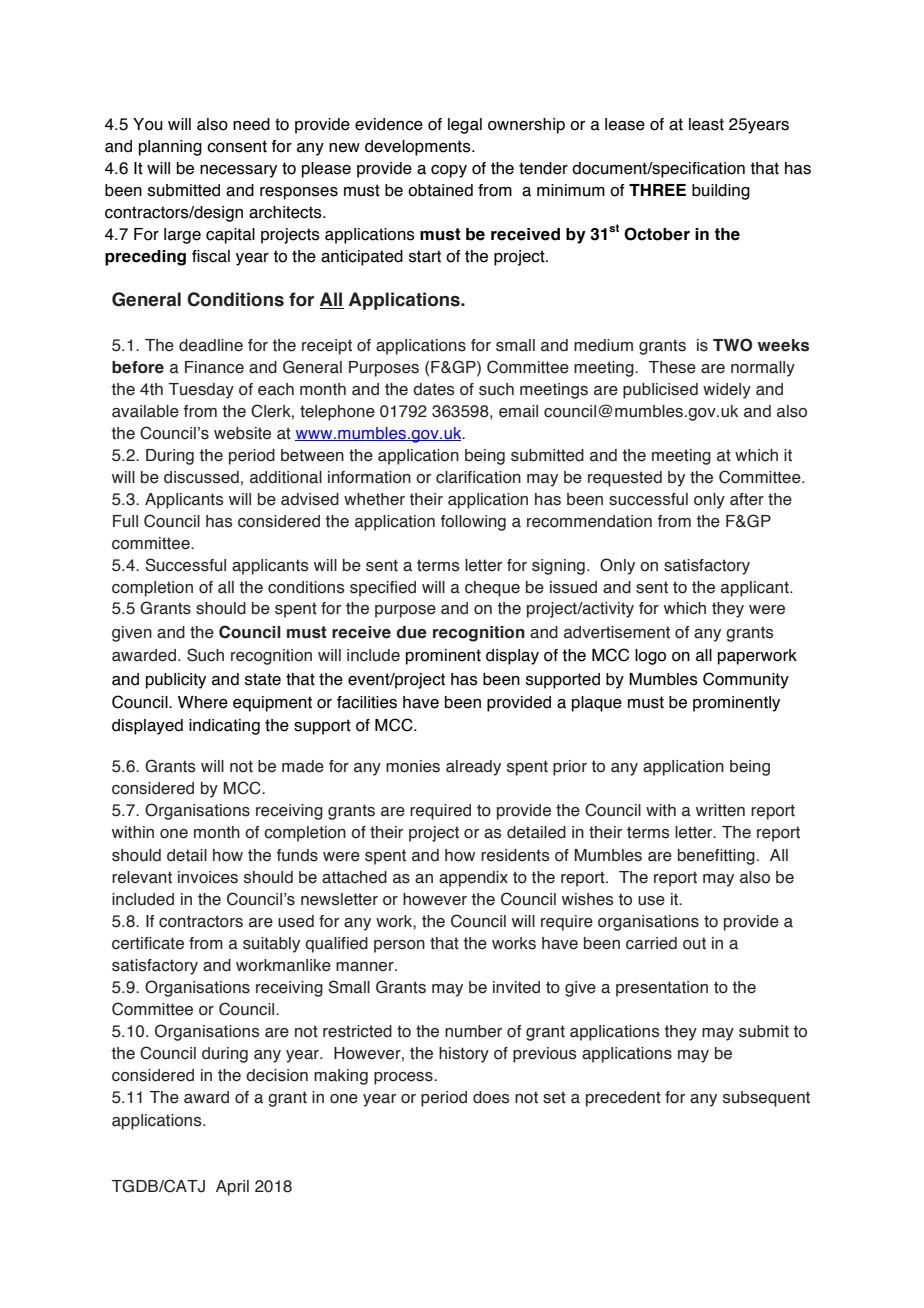 The width and height of the page is (924, 1308). What do you see at coordinates (208, 877) in the page?
I see `invoices` at bounding box center [208, 877].
